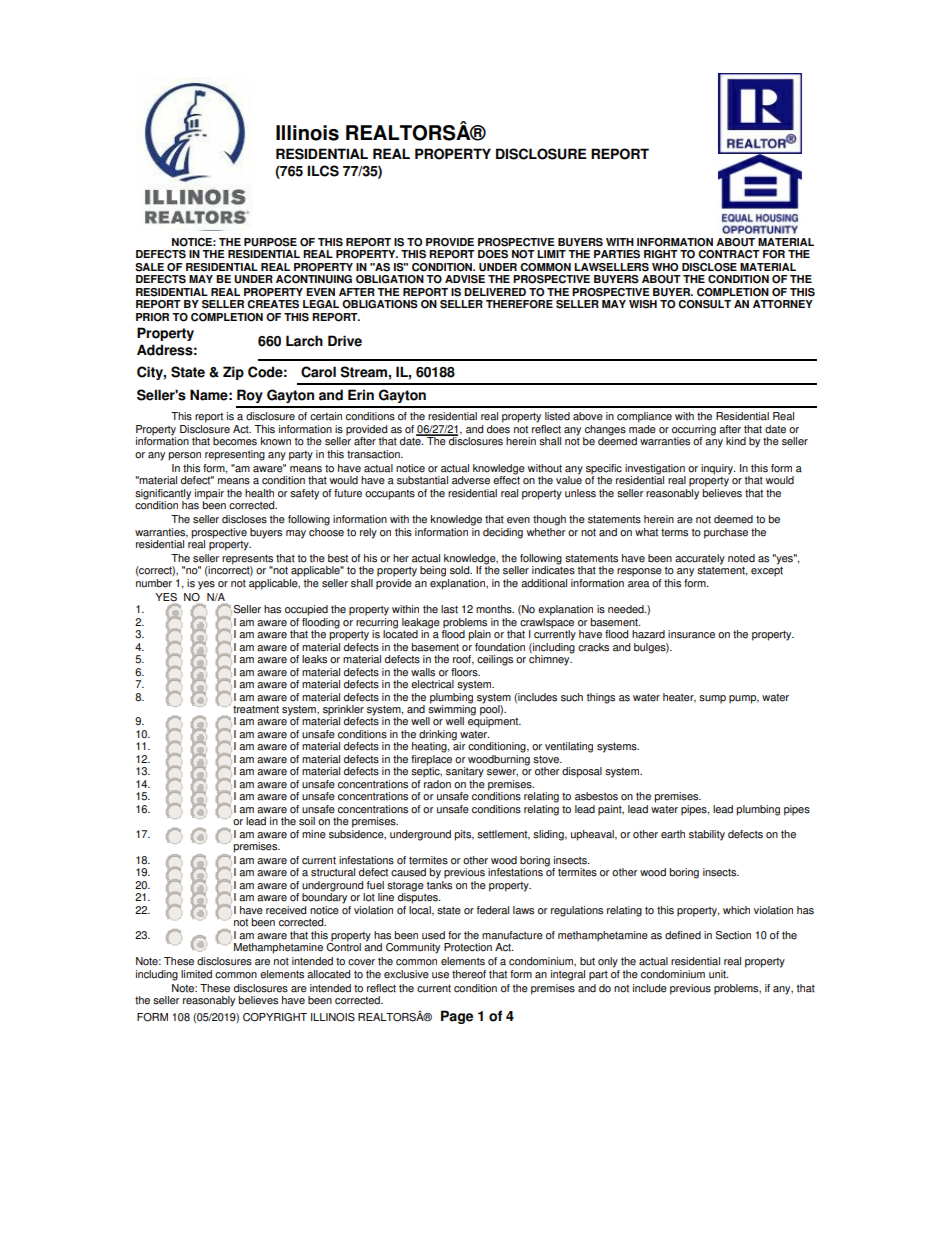 This screenshot has width=952, height=1233. Describe the element at coordinates (465, 772) in the screenshot. I see `sanitary` at that location.
